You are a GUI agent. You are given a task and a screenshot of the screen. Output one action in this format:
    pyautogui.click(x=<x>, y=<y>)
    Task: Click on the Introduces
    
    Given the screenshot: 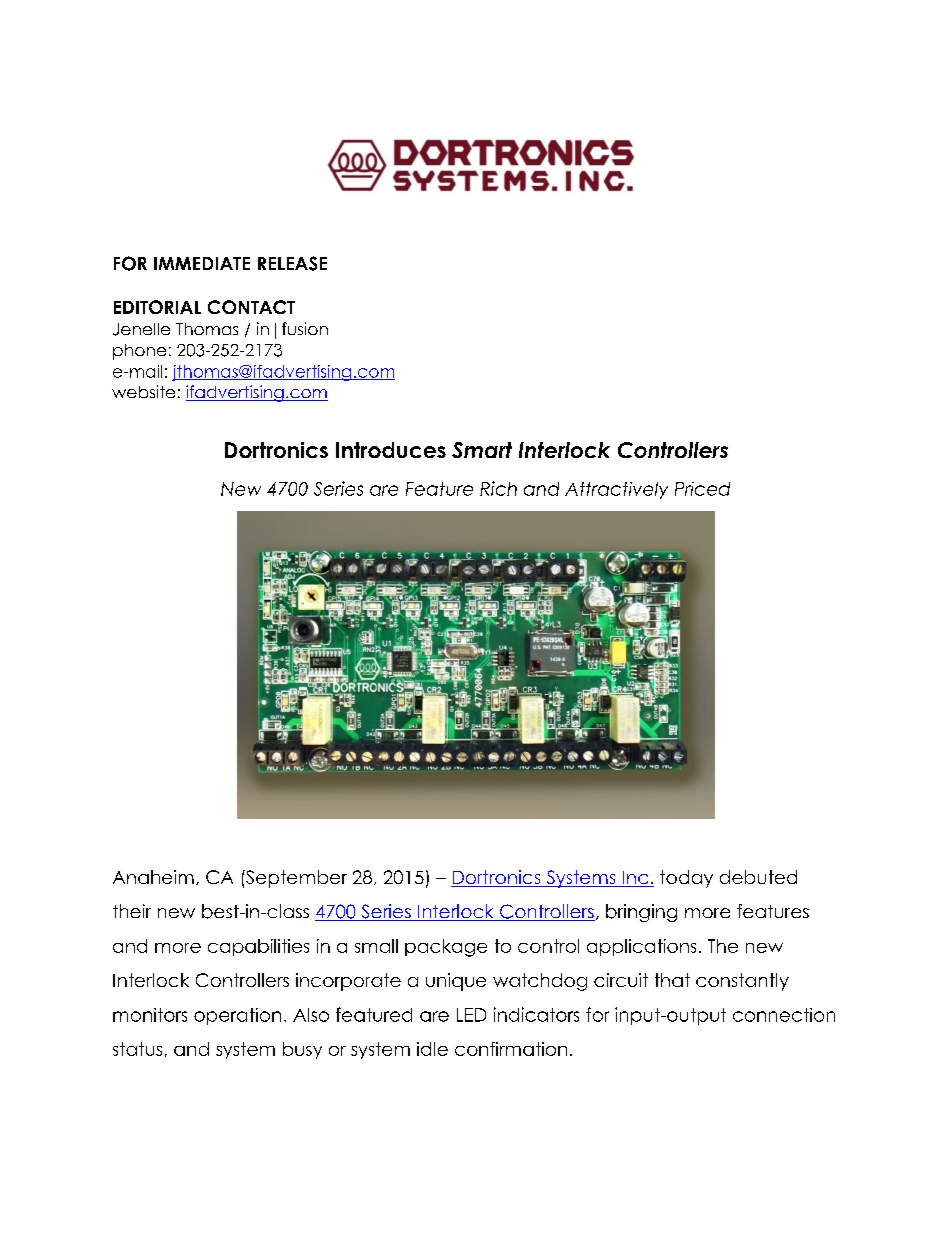 What is the action you would take?
    pyautogui.click(x=391, y=450)
